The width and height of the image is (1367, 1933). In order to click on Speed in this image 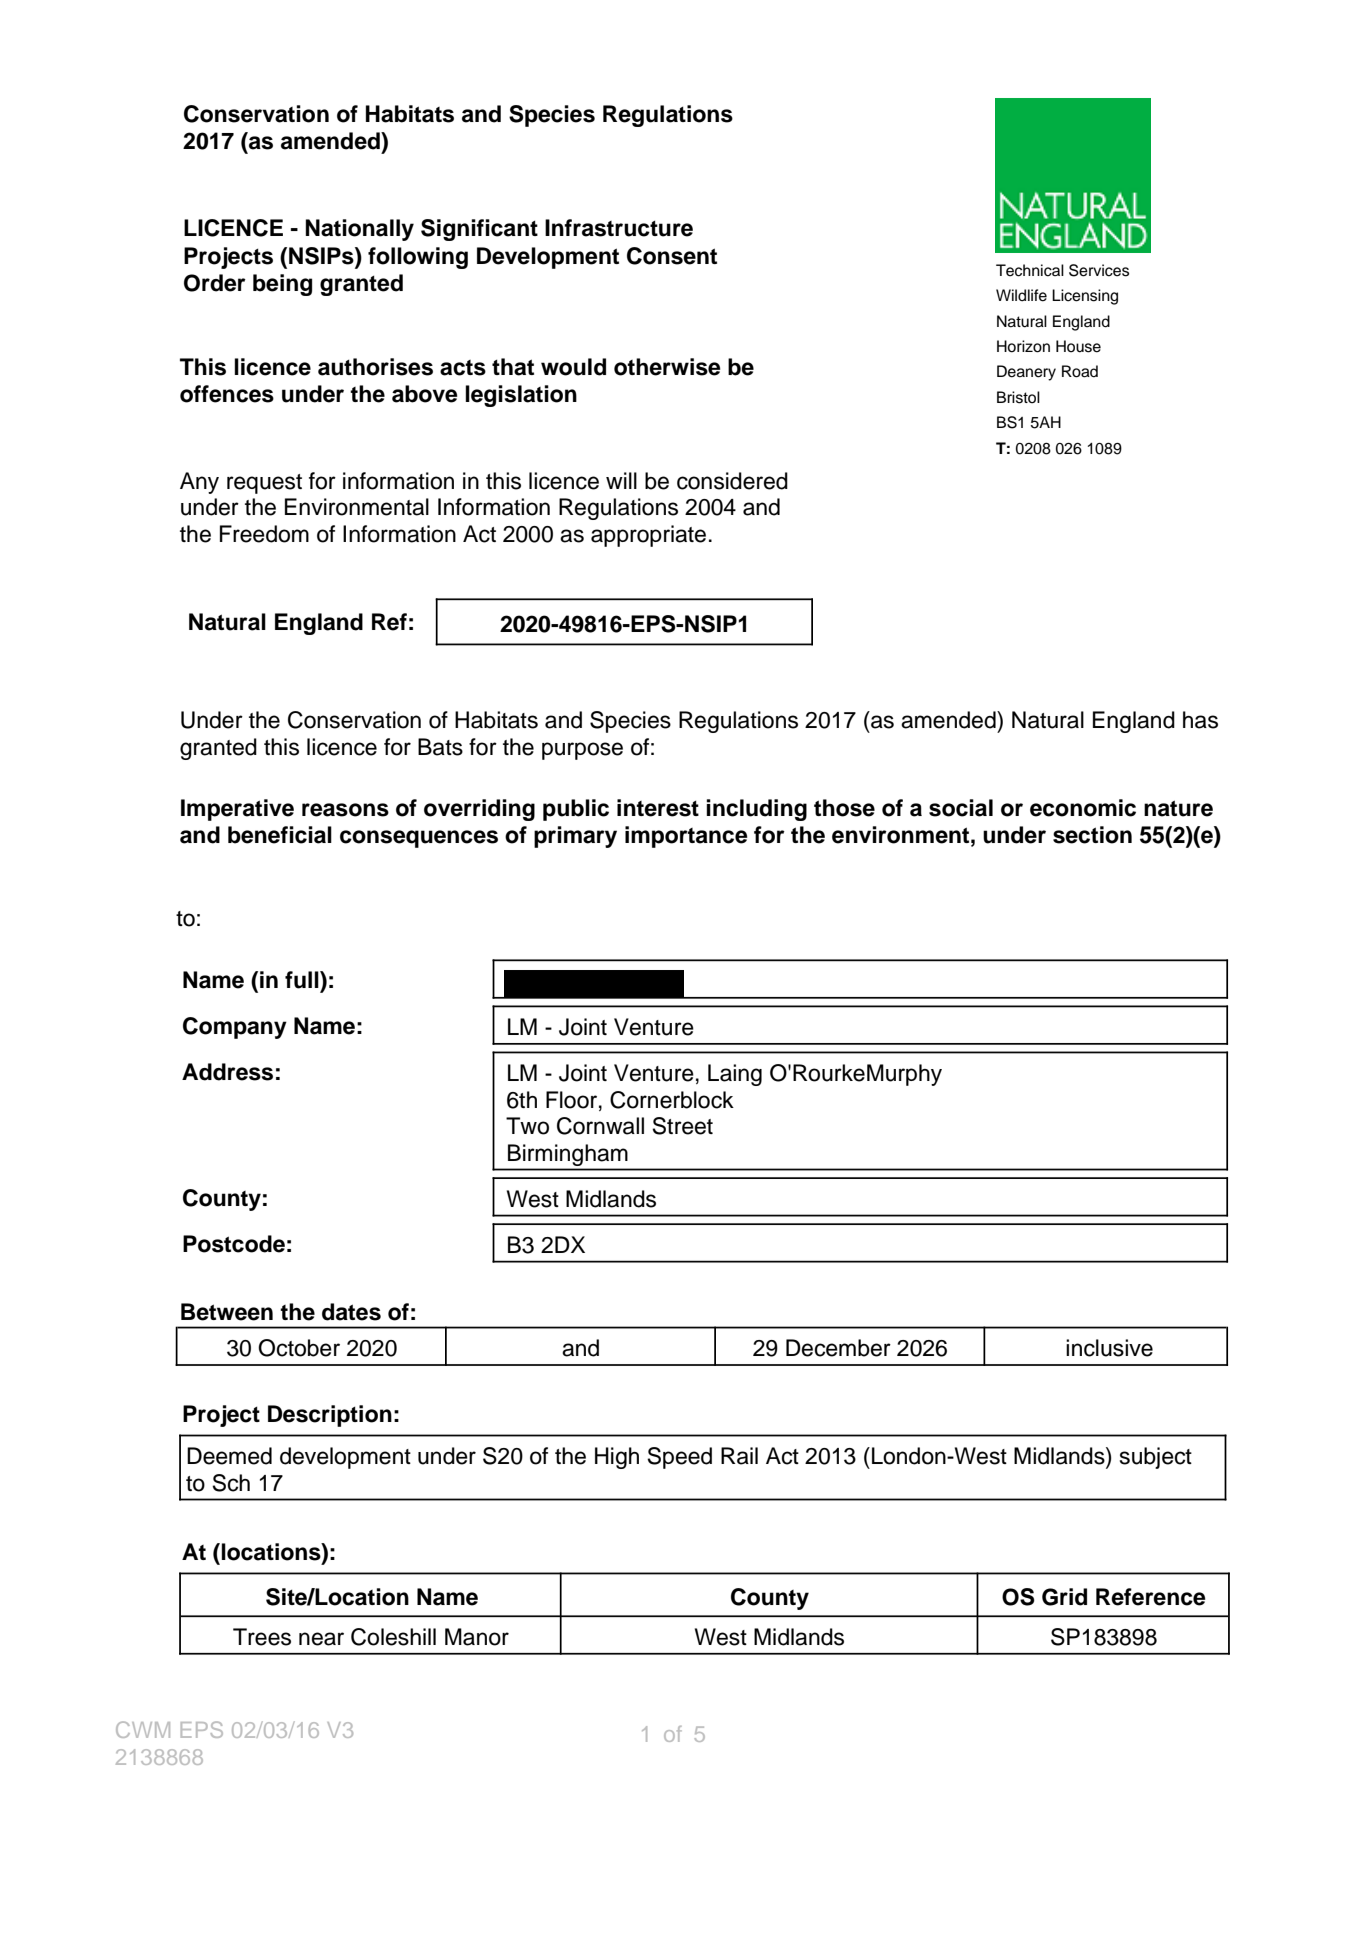, I will do `click(679, 1458)`.
